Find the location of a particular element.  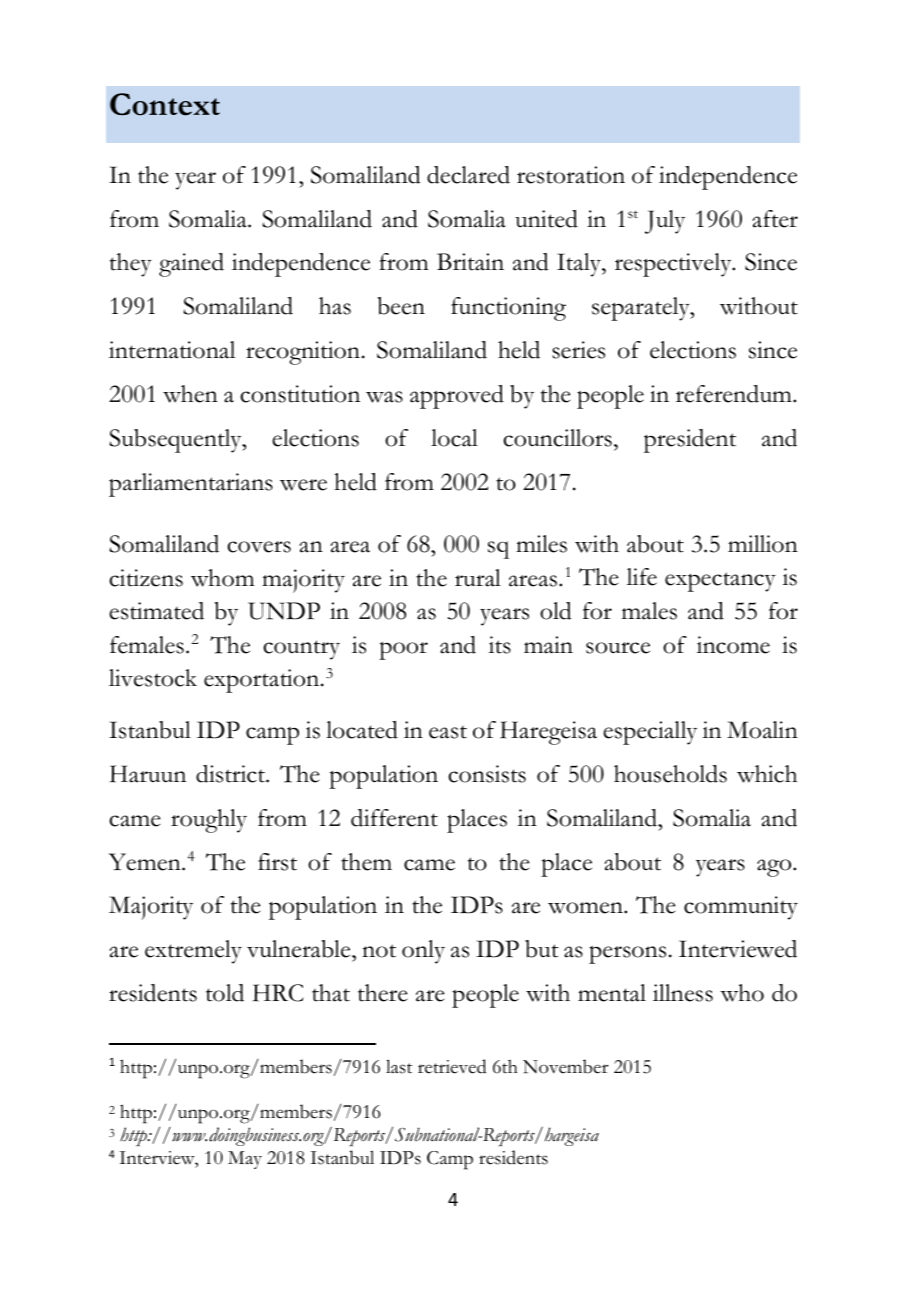

May is located at coordinates (245, 1160).
